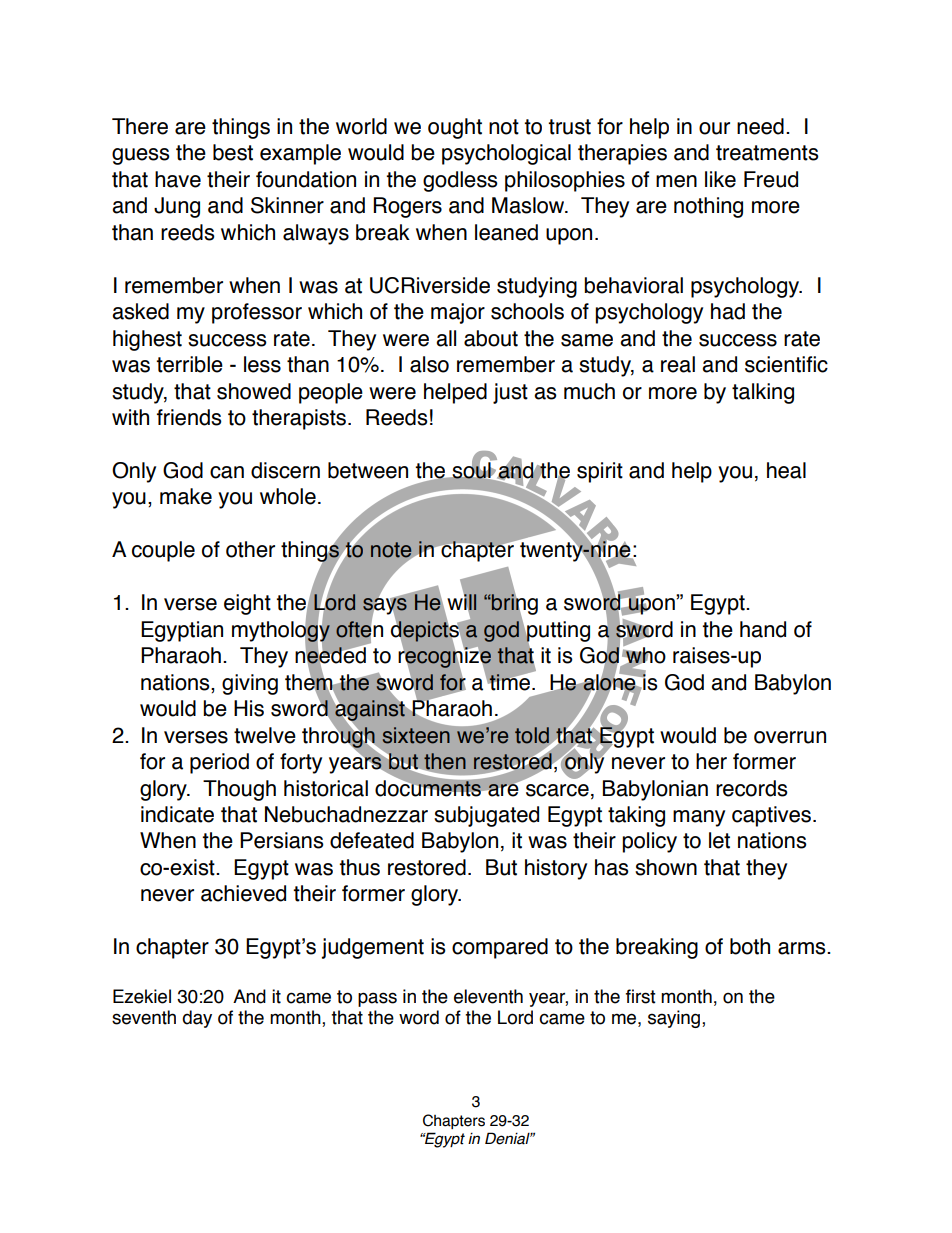 Image resolution: width=952 pixels, height=1233 pixels. Describe the element at coordinates (714, 128) in the page. I see `our` at that location.
